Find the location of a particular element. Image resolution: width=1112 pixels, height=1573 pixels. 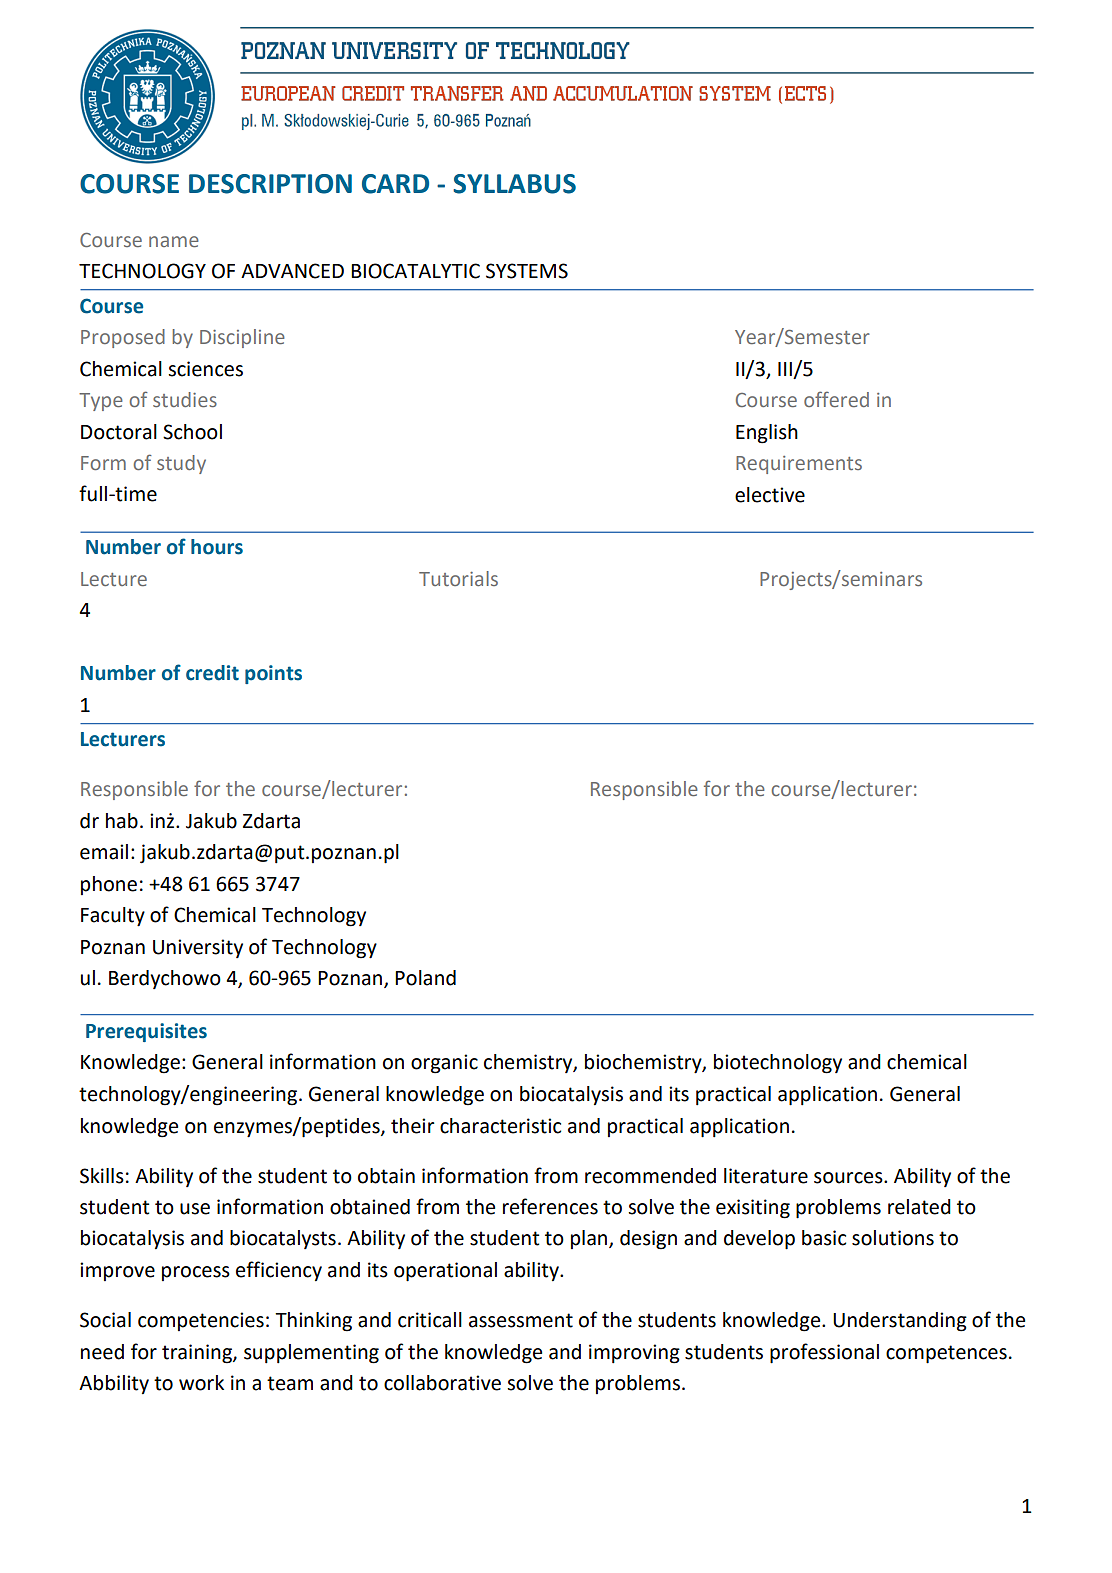

name is located at coordinates (174, 241).
